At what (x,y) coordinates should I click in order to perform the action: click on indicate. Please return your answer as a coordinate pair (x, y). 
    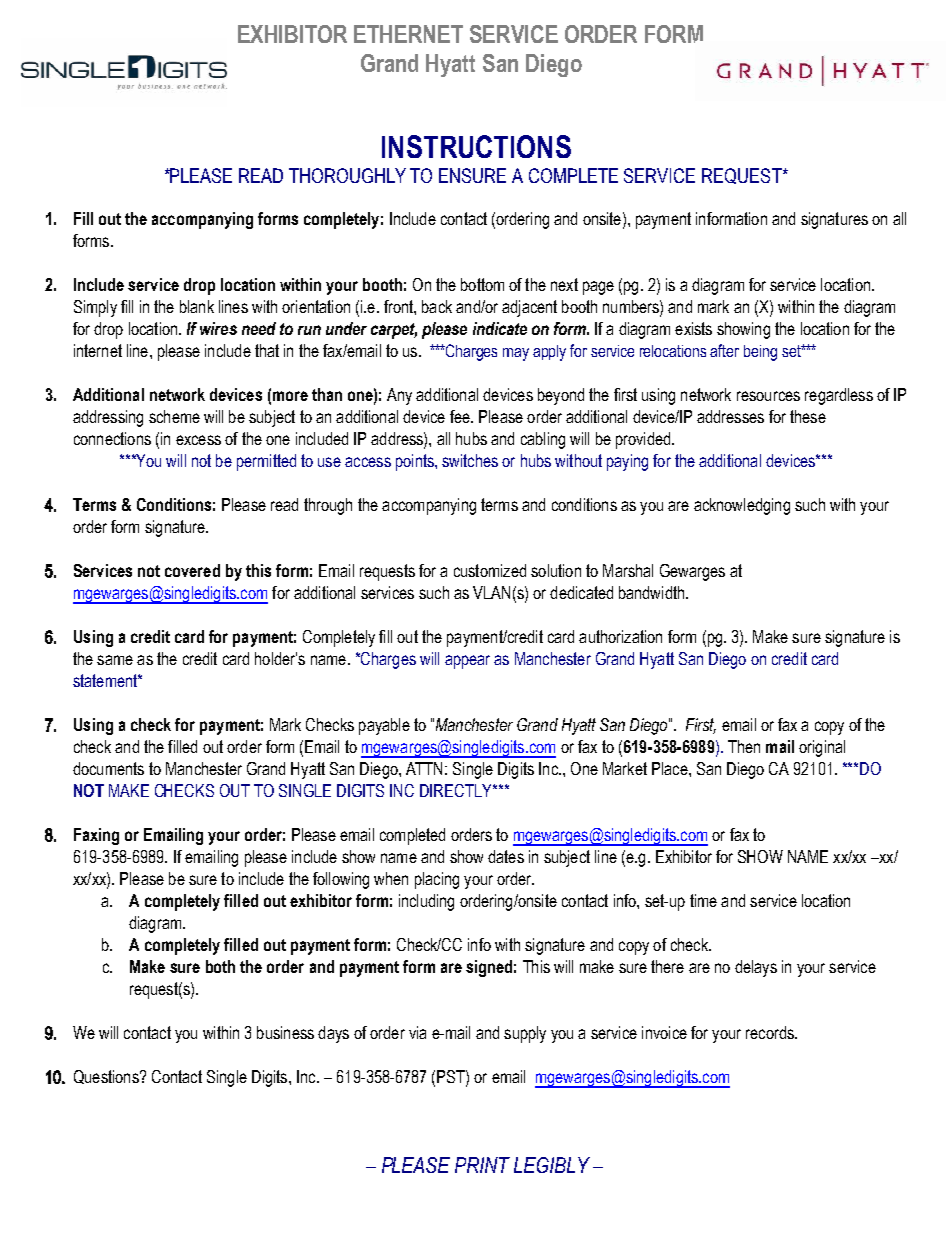
    Looking at the image, I should click on (500, 328).
